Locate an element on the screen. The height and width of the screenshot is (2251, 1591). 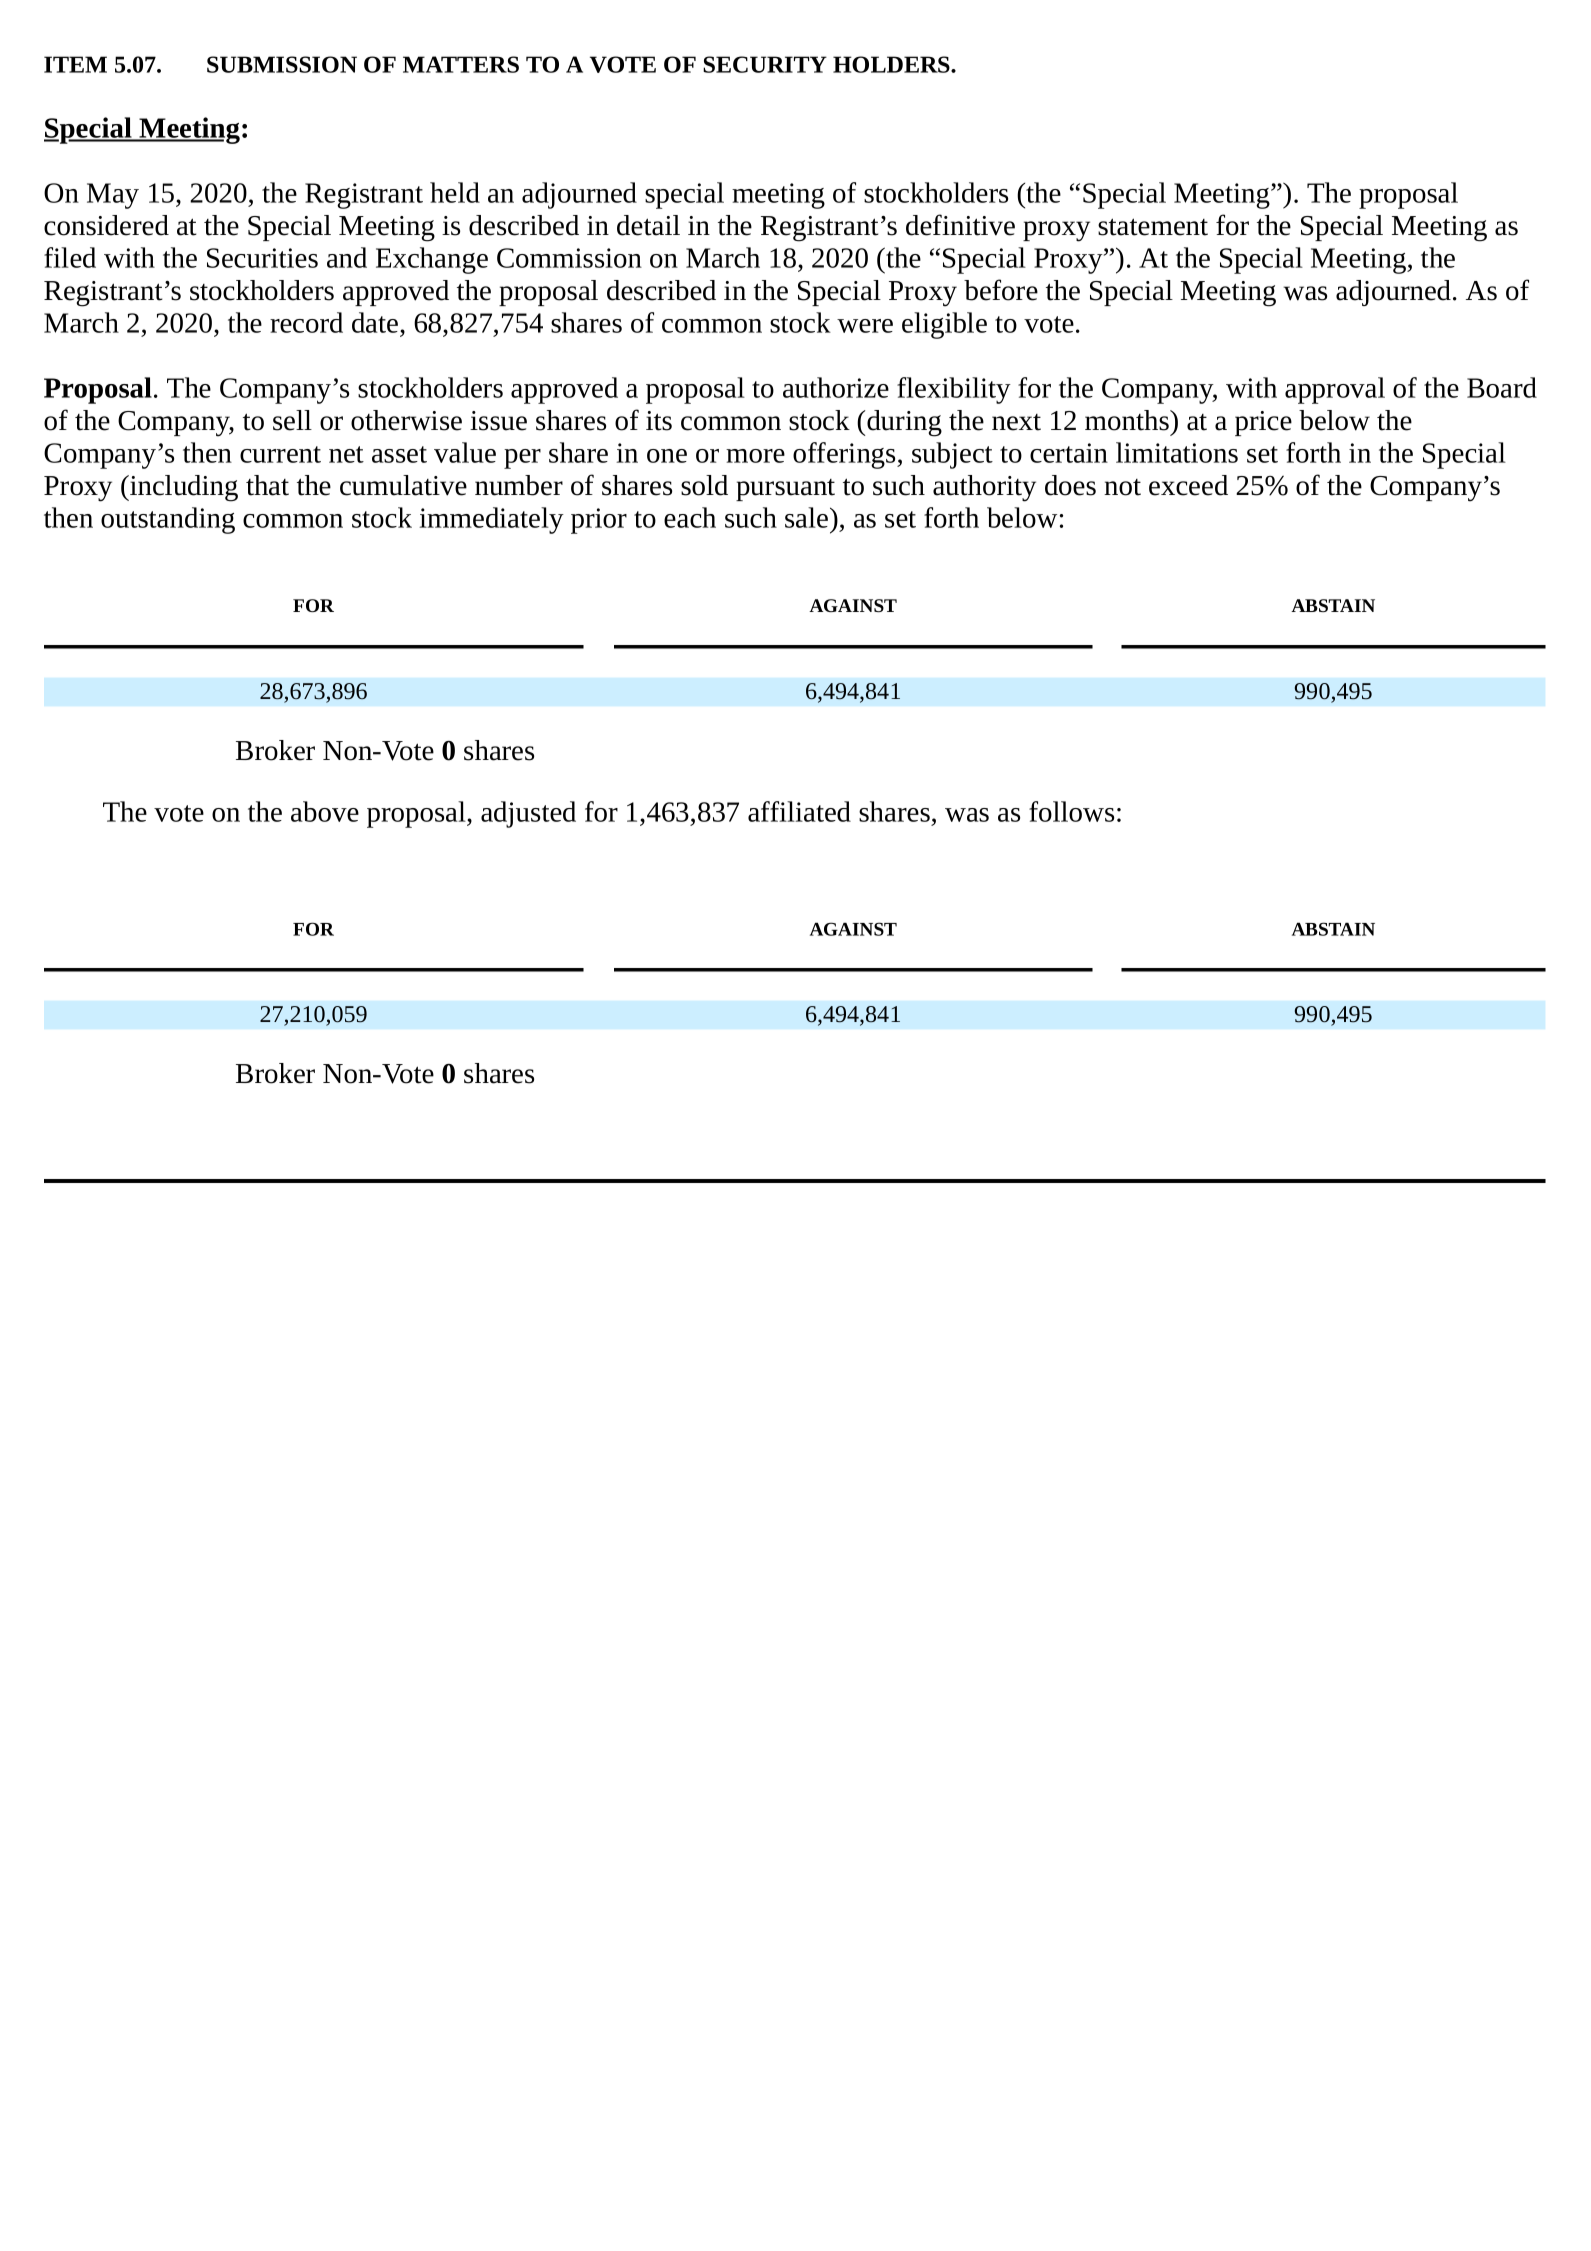
before is located at coordinates (1001, 290).
